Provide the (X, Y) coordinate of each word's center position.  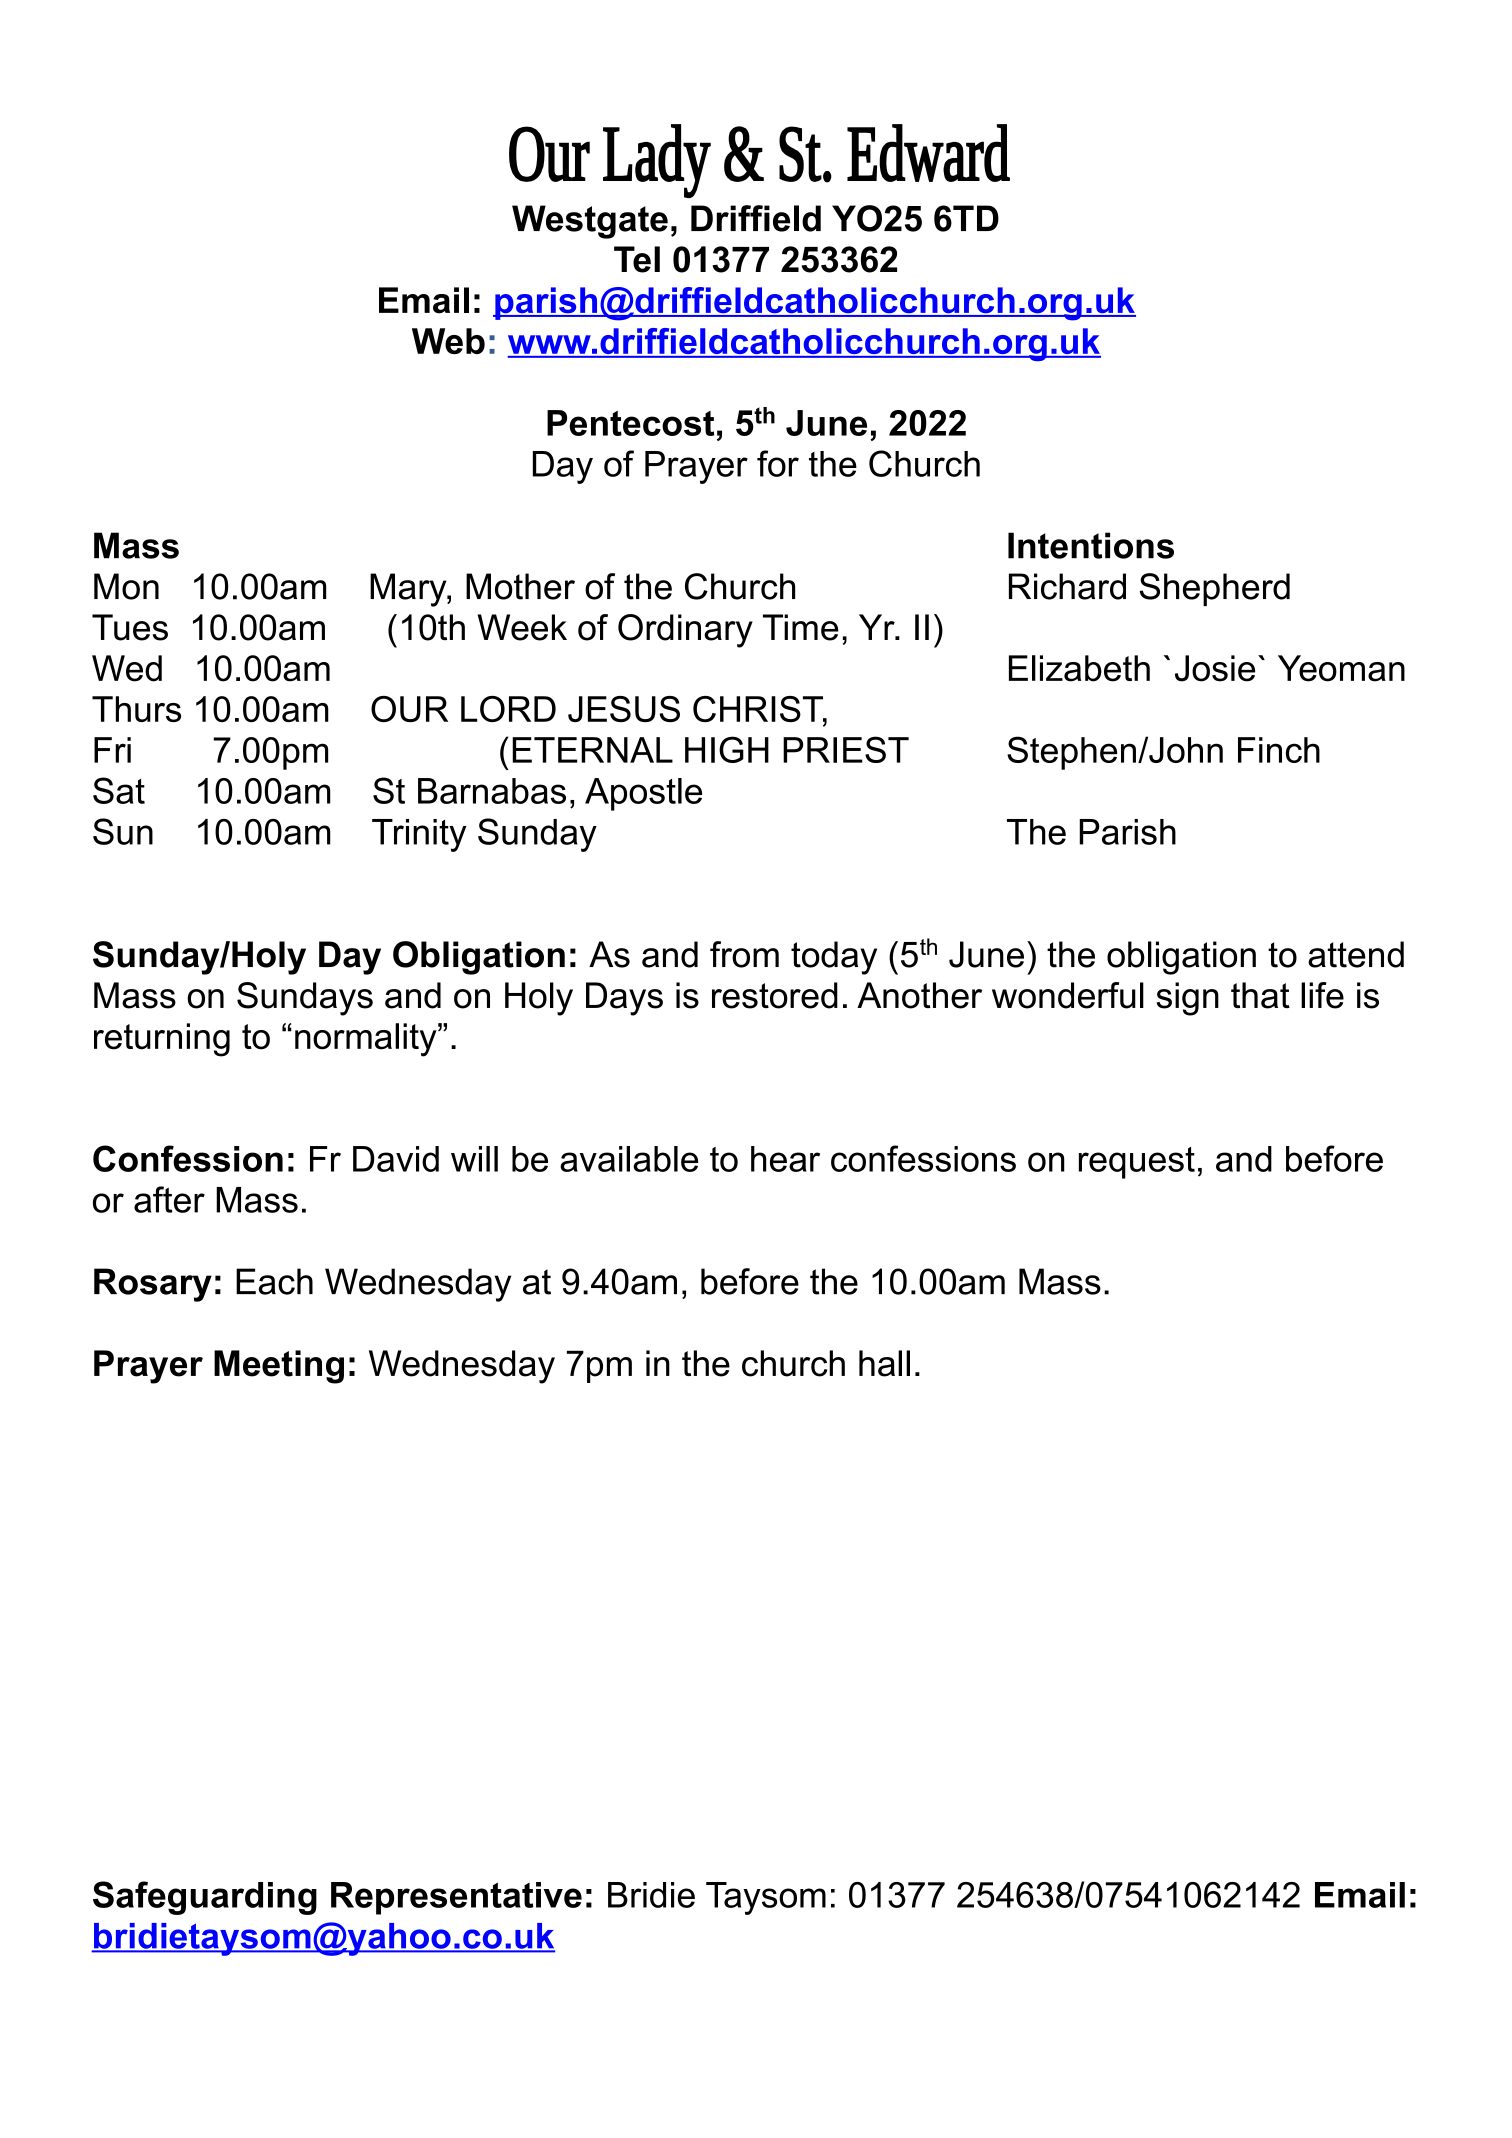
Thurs (136, 709)
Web (448, 341)
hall (884, 1363)
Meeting (279, 1367)
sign (1187, 999)
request (1137, 1163)
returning (162, 1040)
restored (775, 995)
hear (785, 1159)
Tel (637, 259)
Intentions (1091, 545)
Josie (1215, 668)
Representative (456, 1898)
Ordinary (685, 631)
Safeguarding (205, 1898)
